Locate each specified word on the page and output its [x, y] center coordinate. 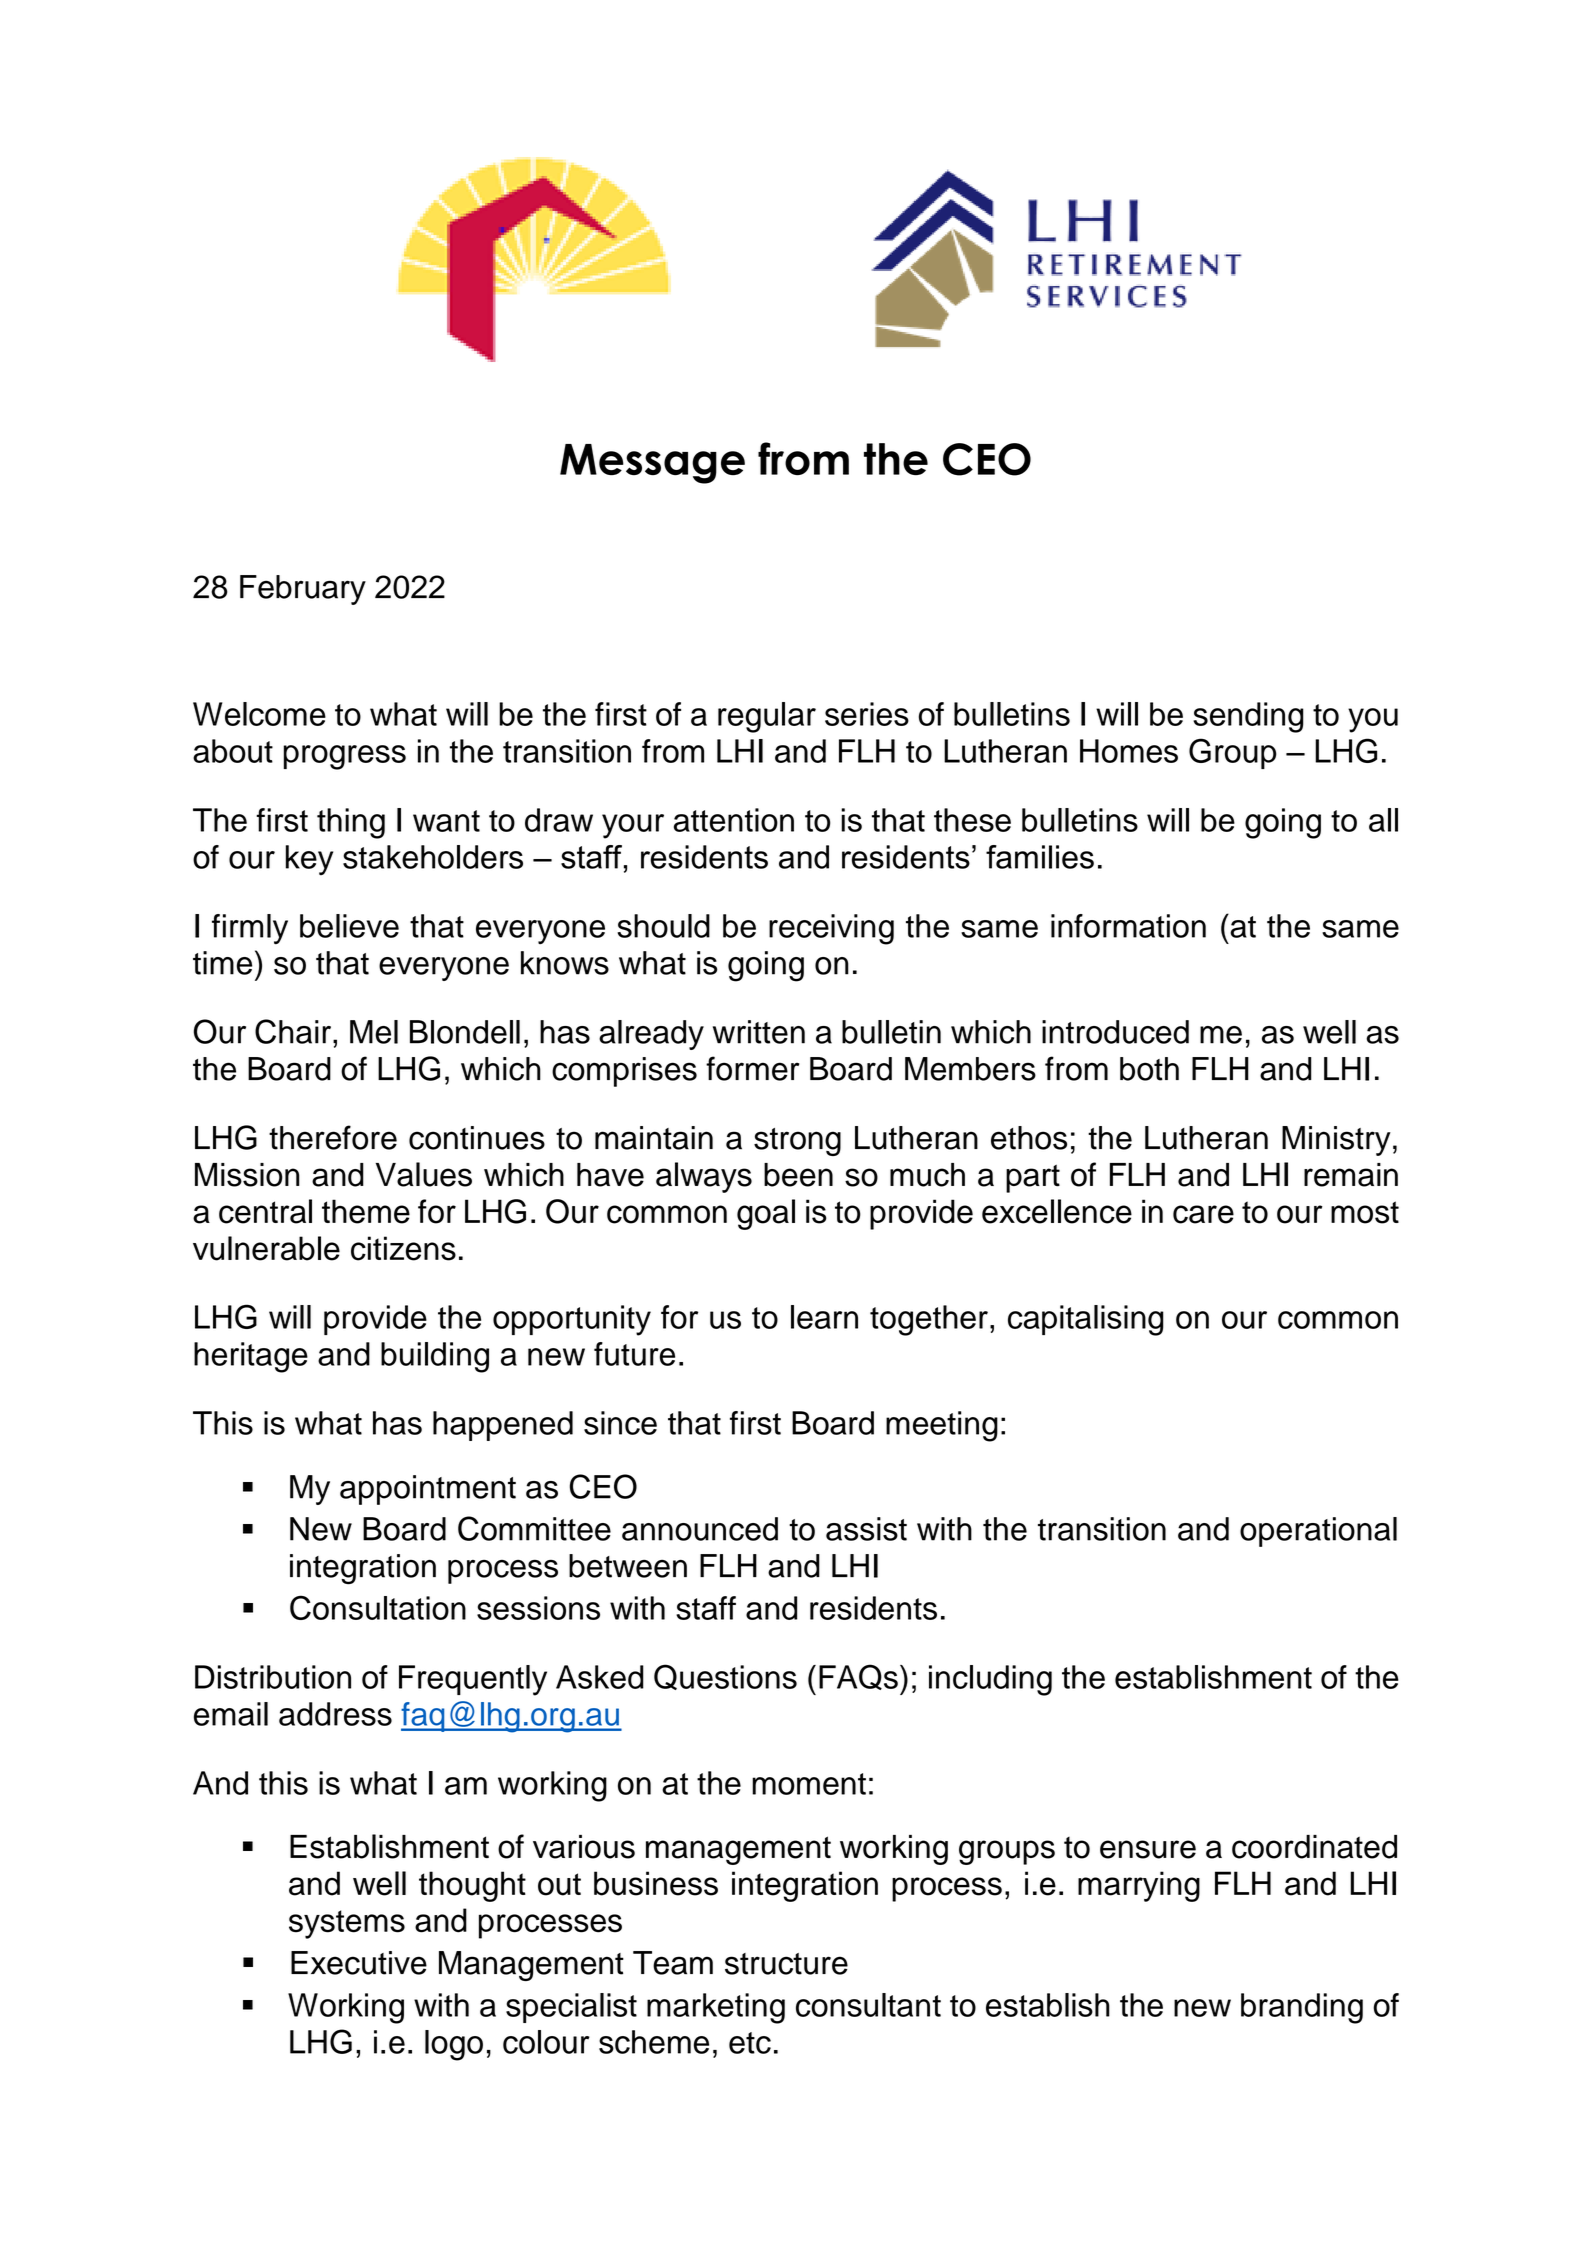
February [303, 590]
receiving [831, 929]
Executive [359, 1963]
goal [766, 1214]
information [1128, 926]
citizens [403, 1248]
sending [1248, 717]
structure [786, 1964]
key [309, 860]
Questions [725, 1677]
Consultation [378, 1607]
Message [652, 464]
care [1203, 1214]
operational [1318, 1532]
